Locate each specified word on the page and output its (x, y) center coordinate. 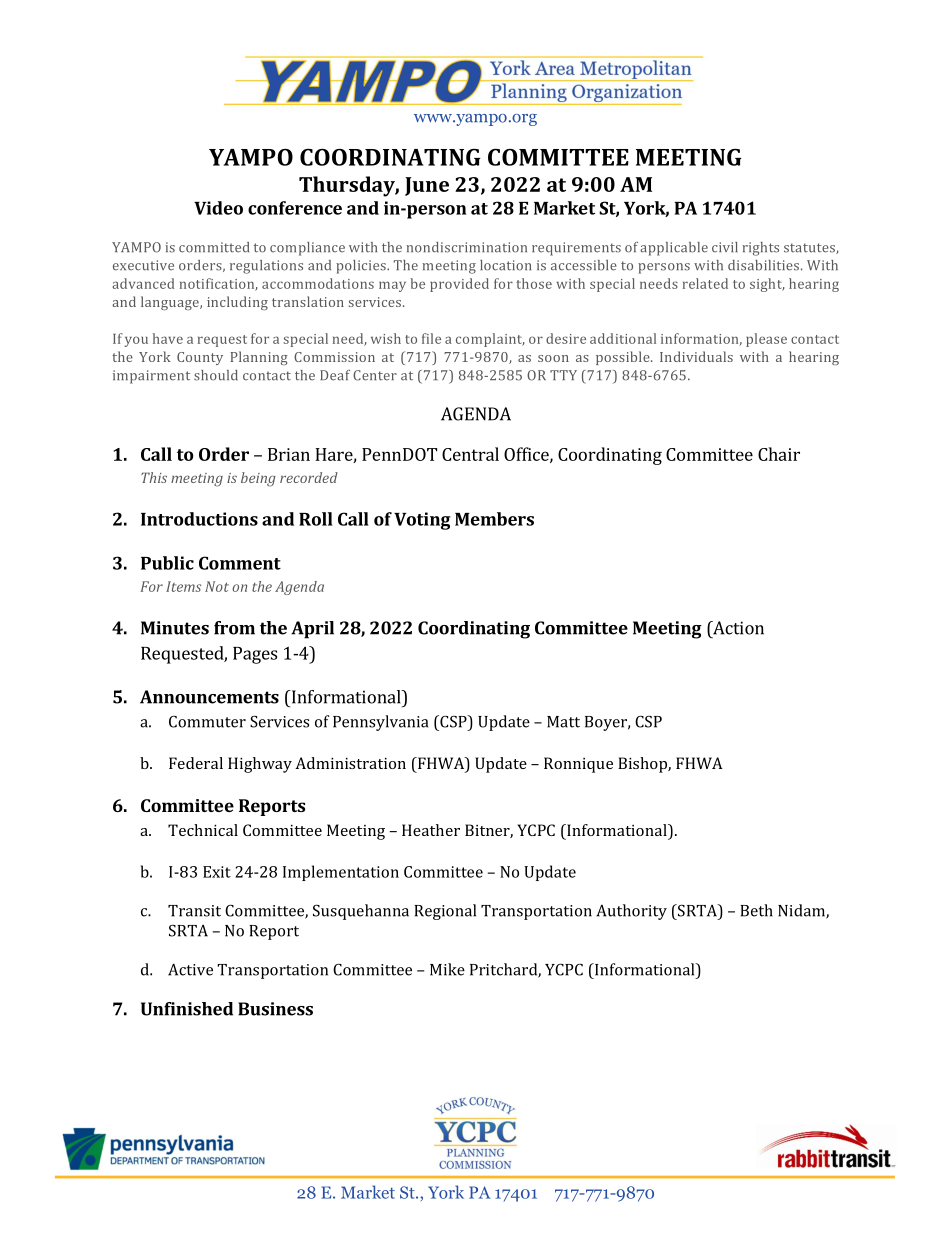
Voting (422, 521)
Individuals (696, 356)
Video (218, 208)
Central (470, 454)
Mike (447, 969)
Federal (196, 763)
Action (737, 628)
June (427, 186)
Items (183, 586)
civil (725, 247)
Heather (431, 830)
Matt (563, 722)
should (216, 375)
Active (190, 969)
